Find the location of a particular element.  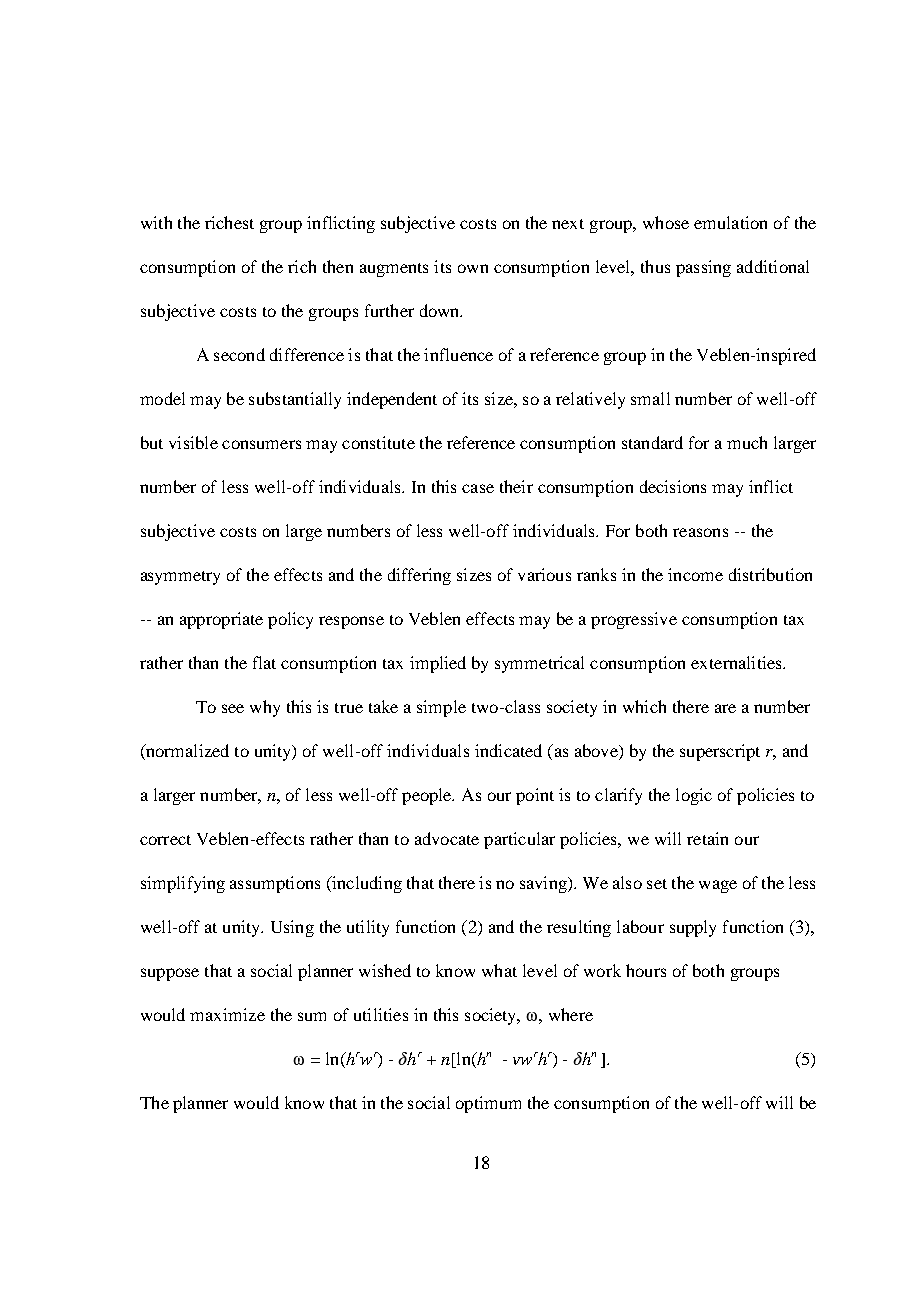

externalities is located at coordinates (737, 662).
